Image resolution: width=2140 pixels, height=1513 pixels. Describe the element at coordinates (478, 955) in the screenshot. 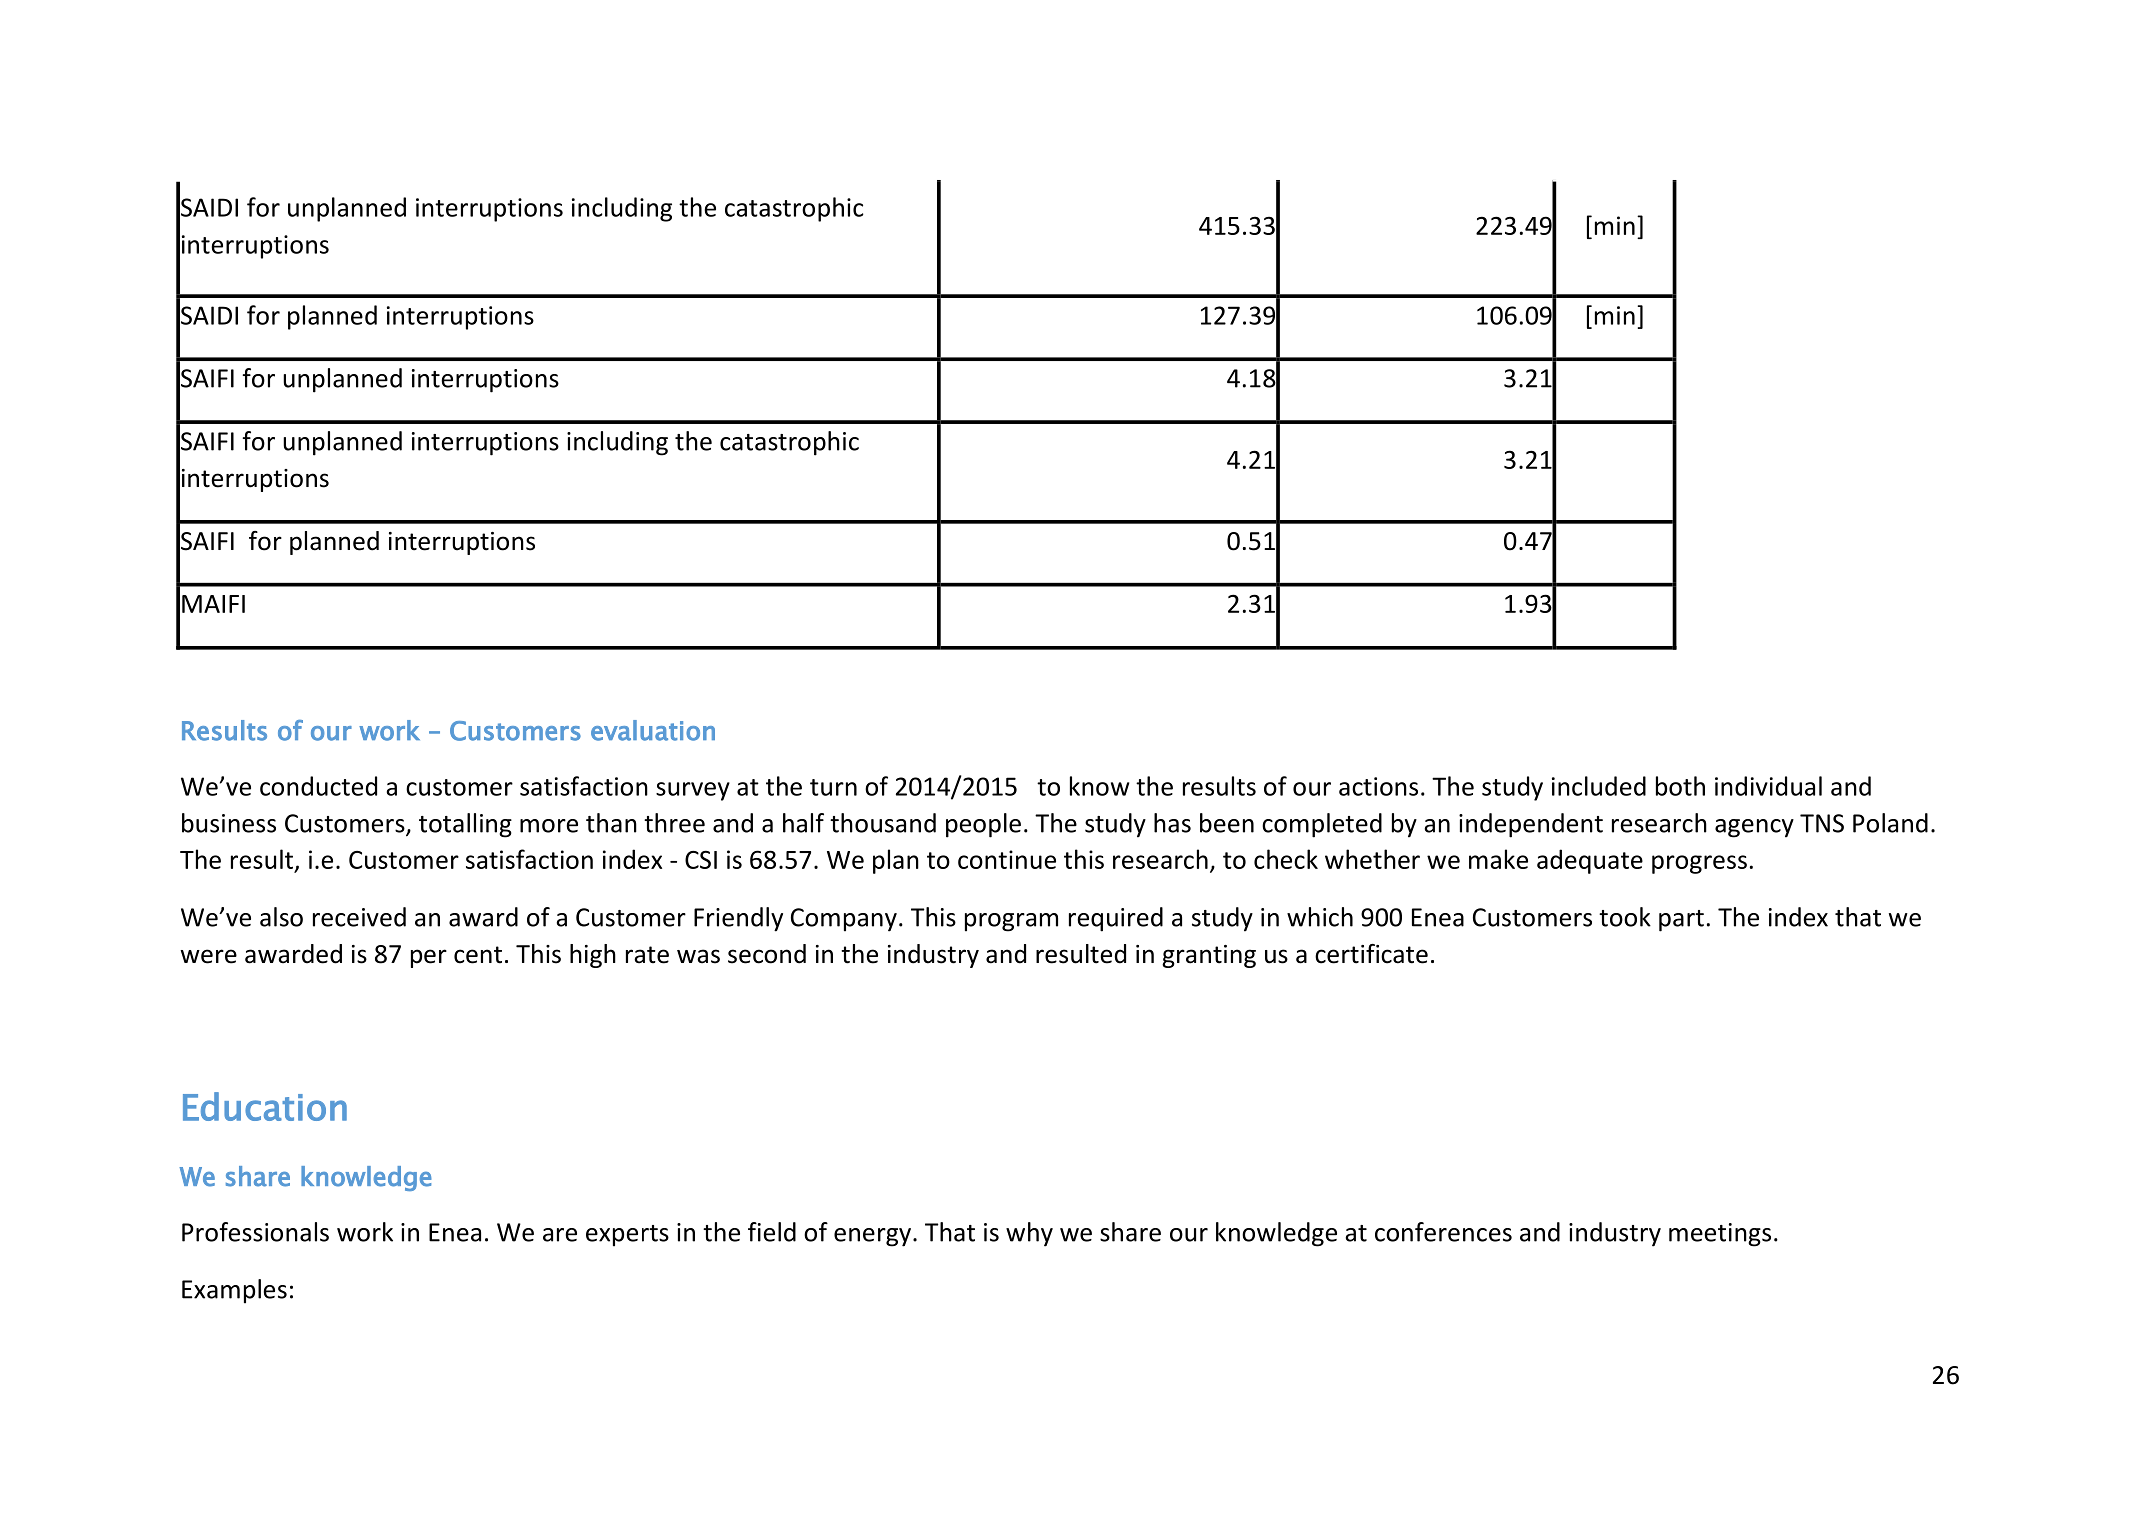

I see `cent` at that location.
